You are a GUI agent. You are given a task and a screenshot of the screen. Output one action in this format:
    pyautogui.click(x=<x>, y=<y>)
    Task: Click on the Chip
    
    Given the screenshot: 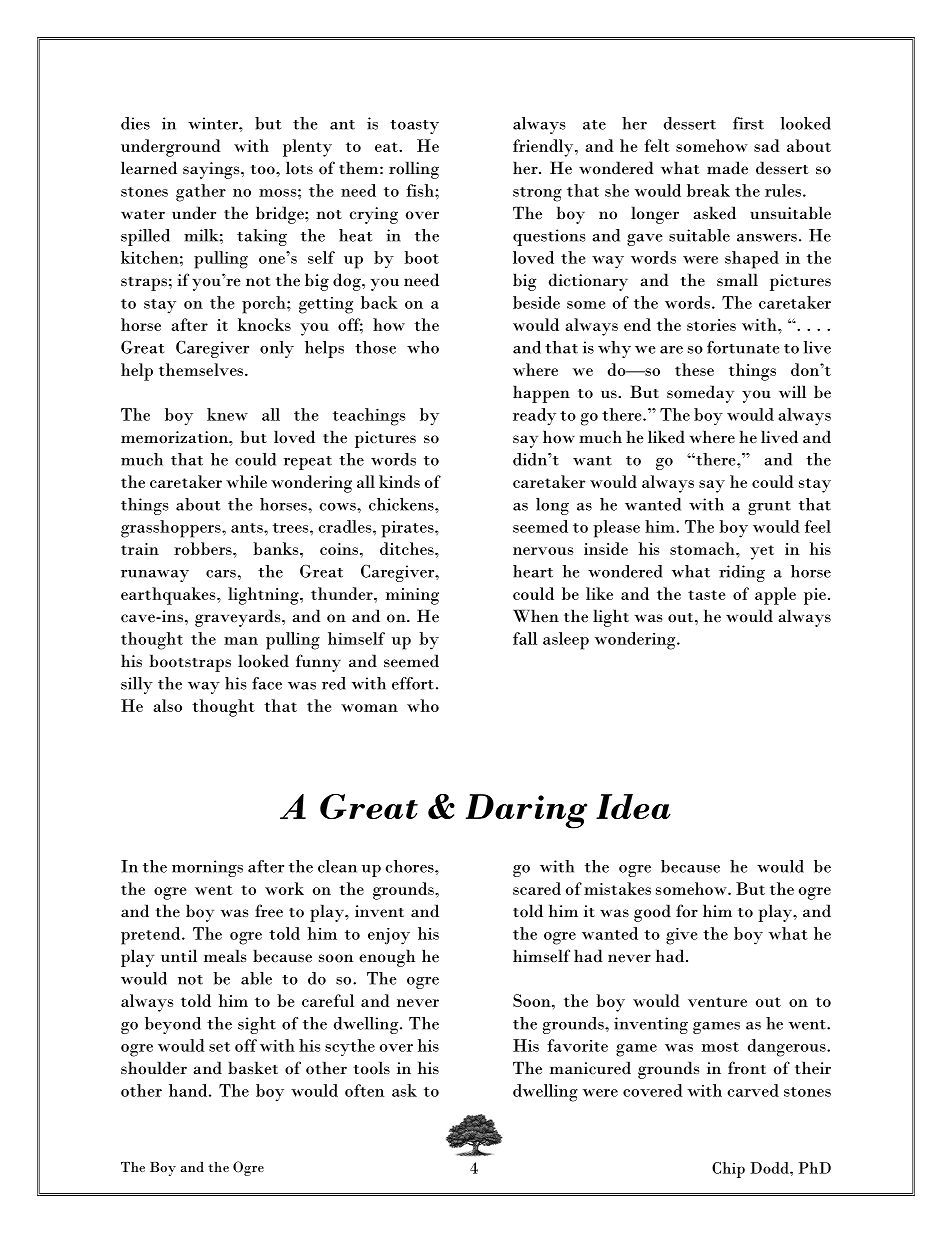 What is the action you would take?
    pyautogui.click(x=728, y=1170)
